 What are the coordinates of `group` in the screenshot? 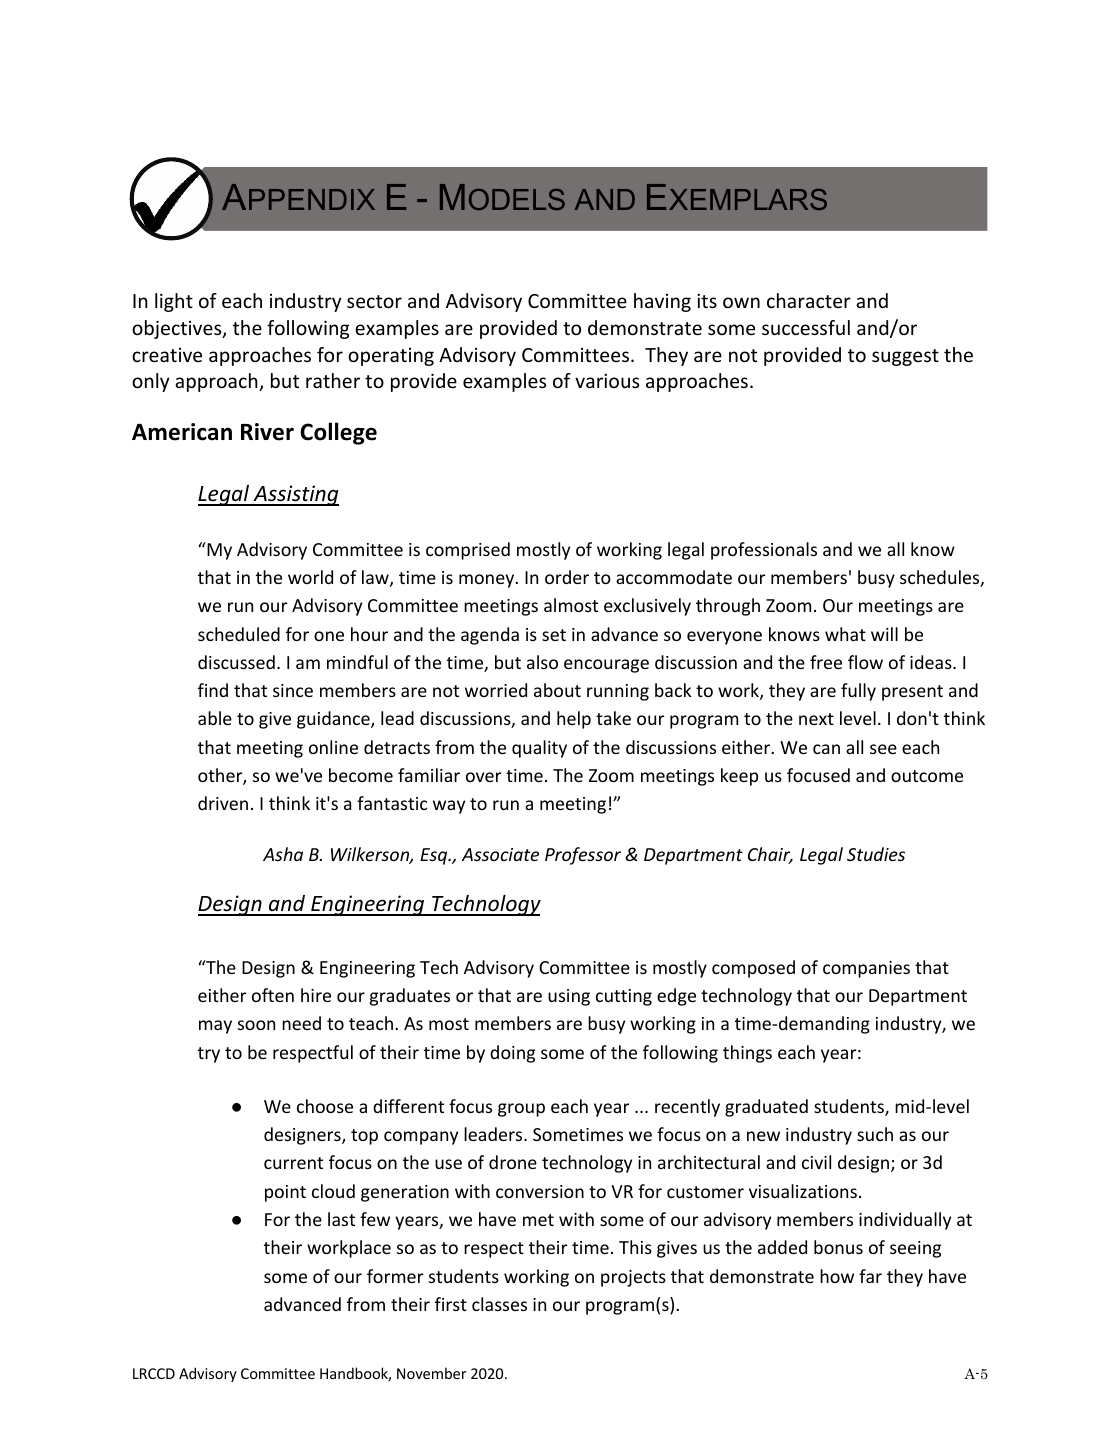 It's located at (521, 1110).
